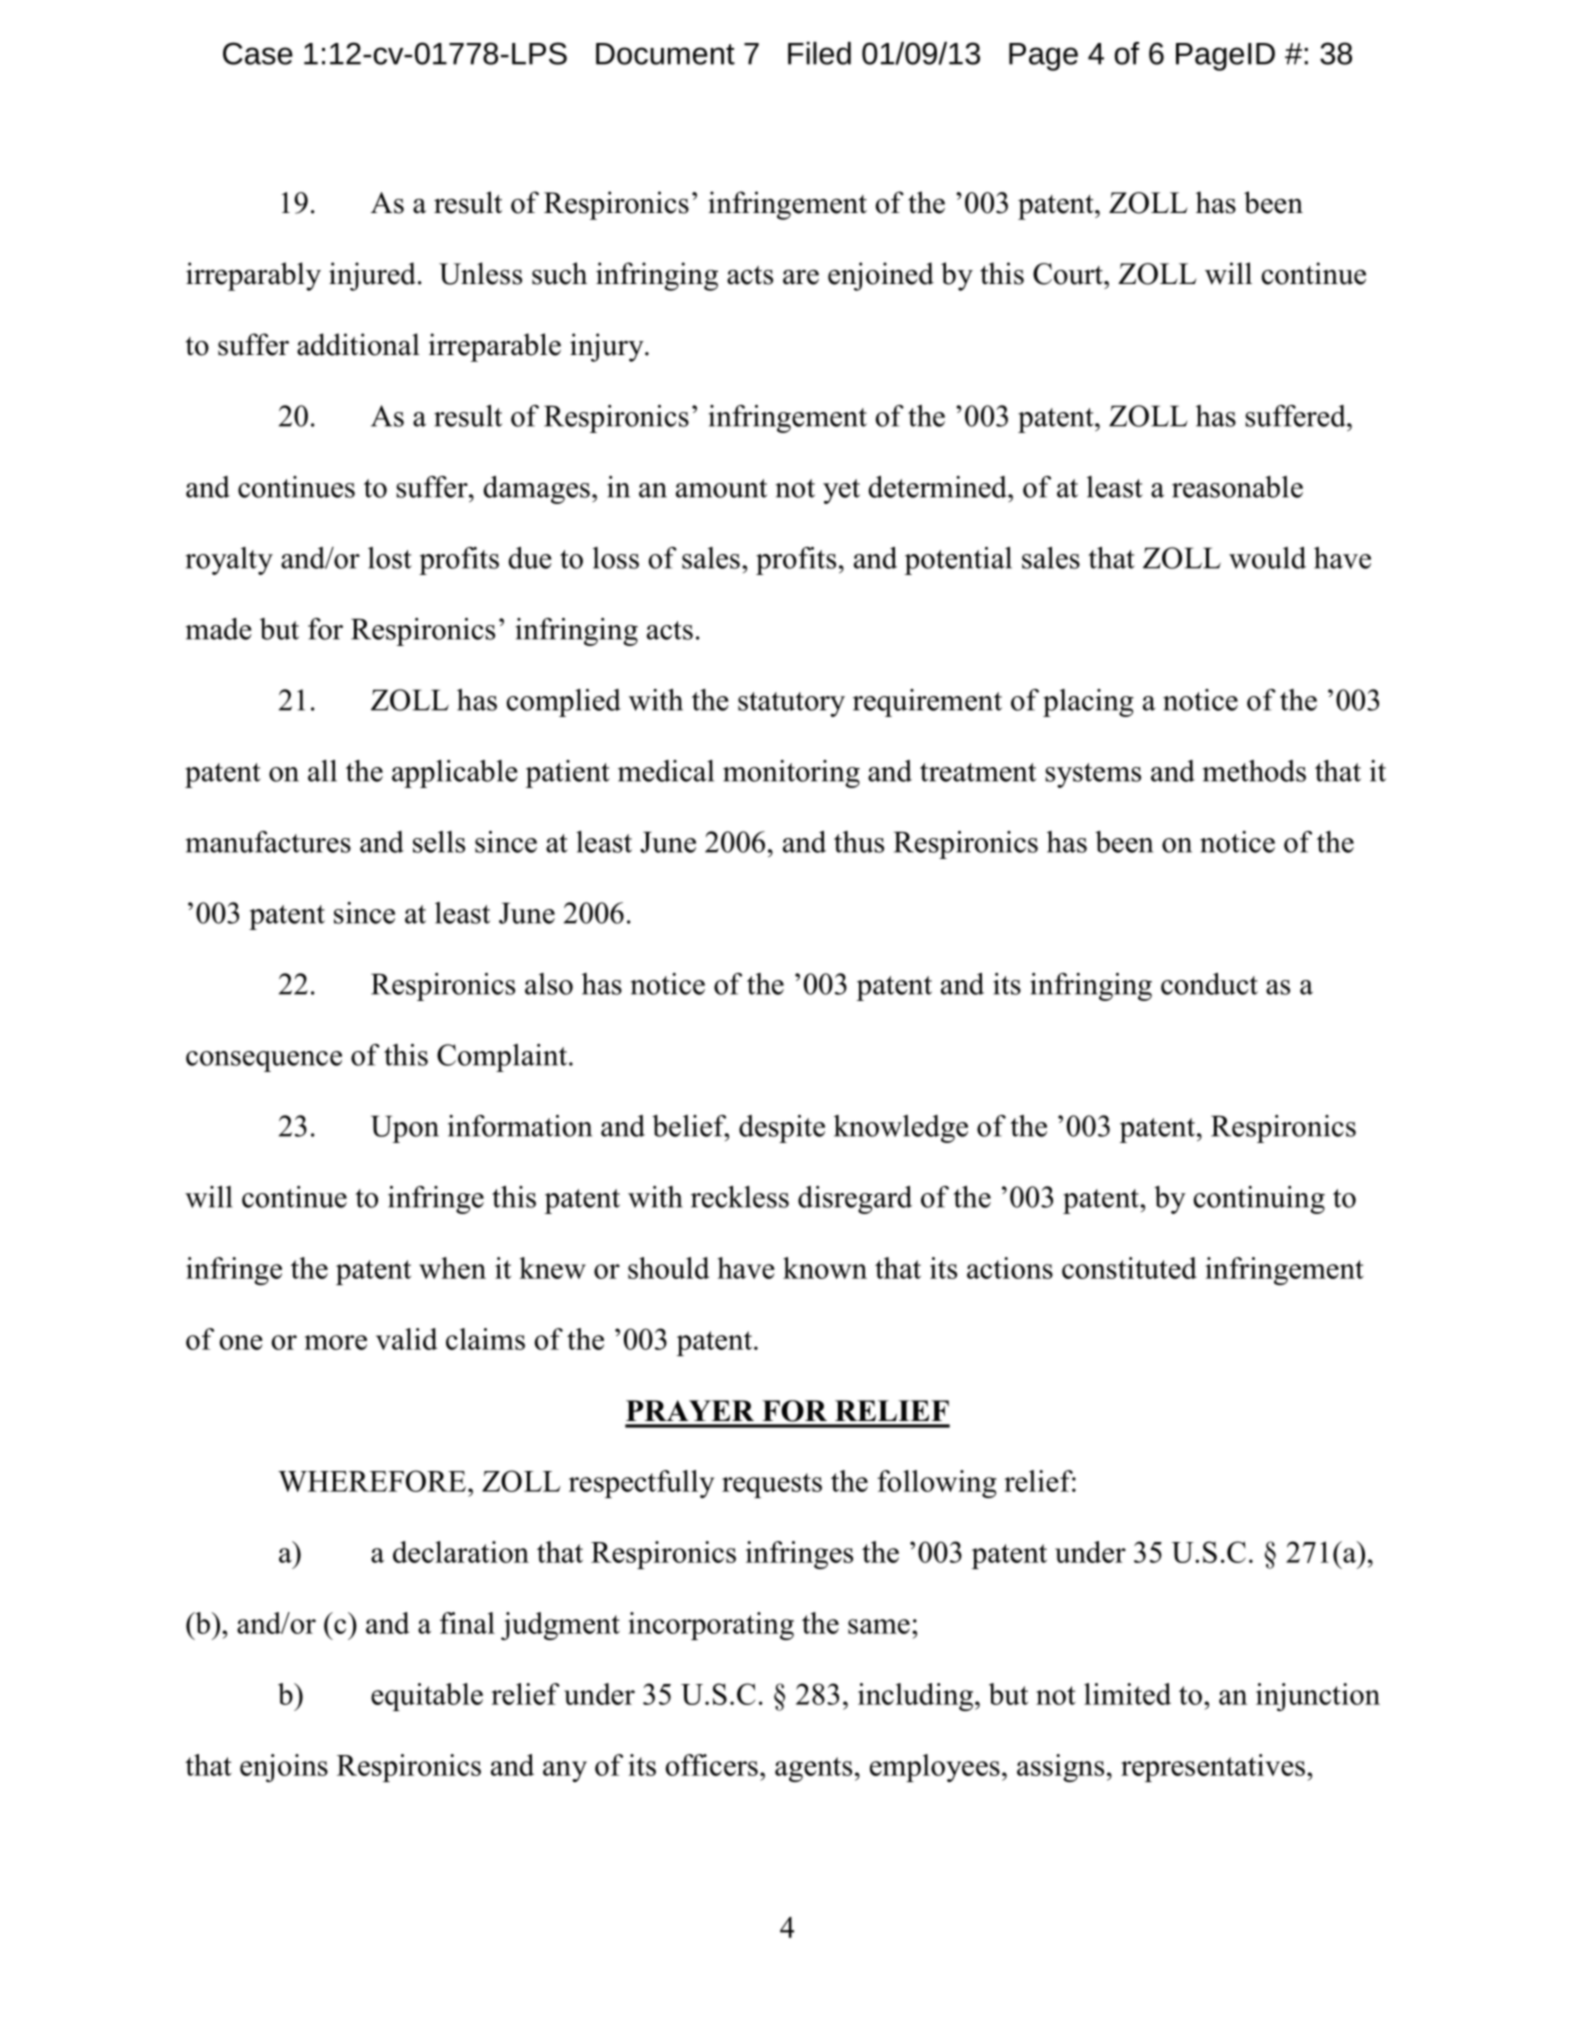  What do you see at coordinates (813, 1769) in the screenshot?
I see `agents` at bounding box center [813, 1769].
